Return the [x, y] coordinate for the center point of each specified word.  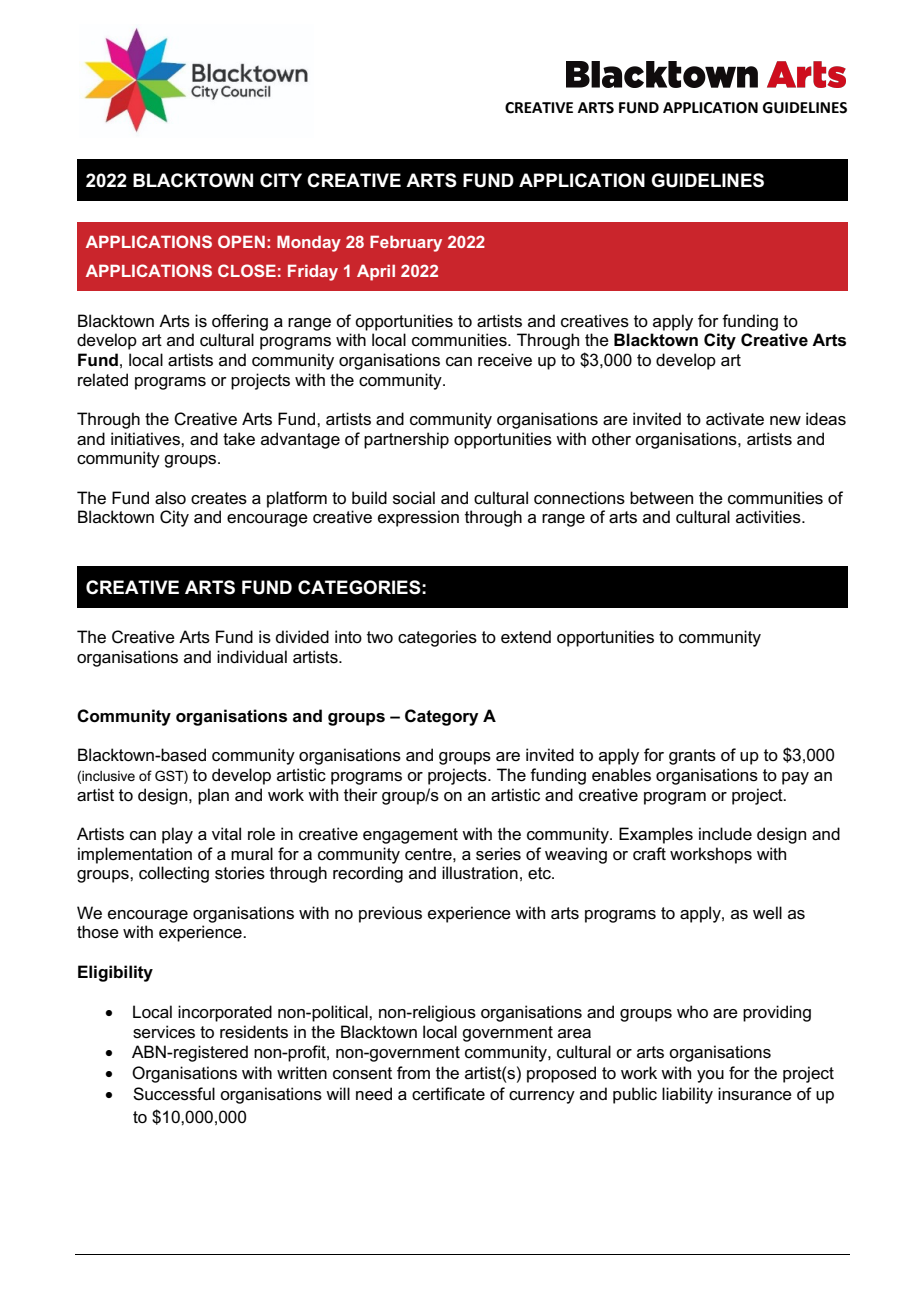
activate [735, 419]
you [710, 1076]
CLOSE [247, 270]
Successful [174, 1094]
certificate [448, 1094]
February [406, 243]
